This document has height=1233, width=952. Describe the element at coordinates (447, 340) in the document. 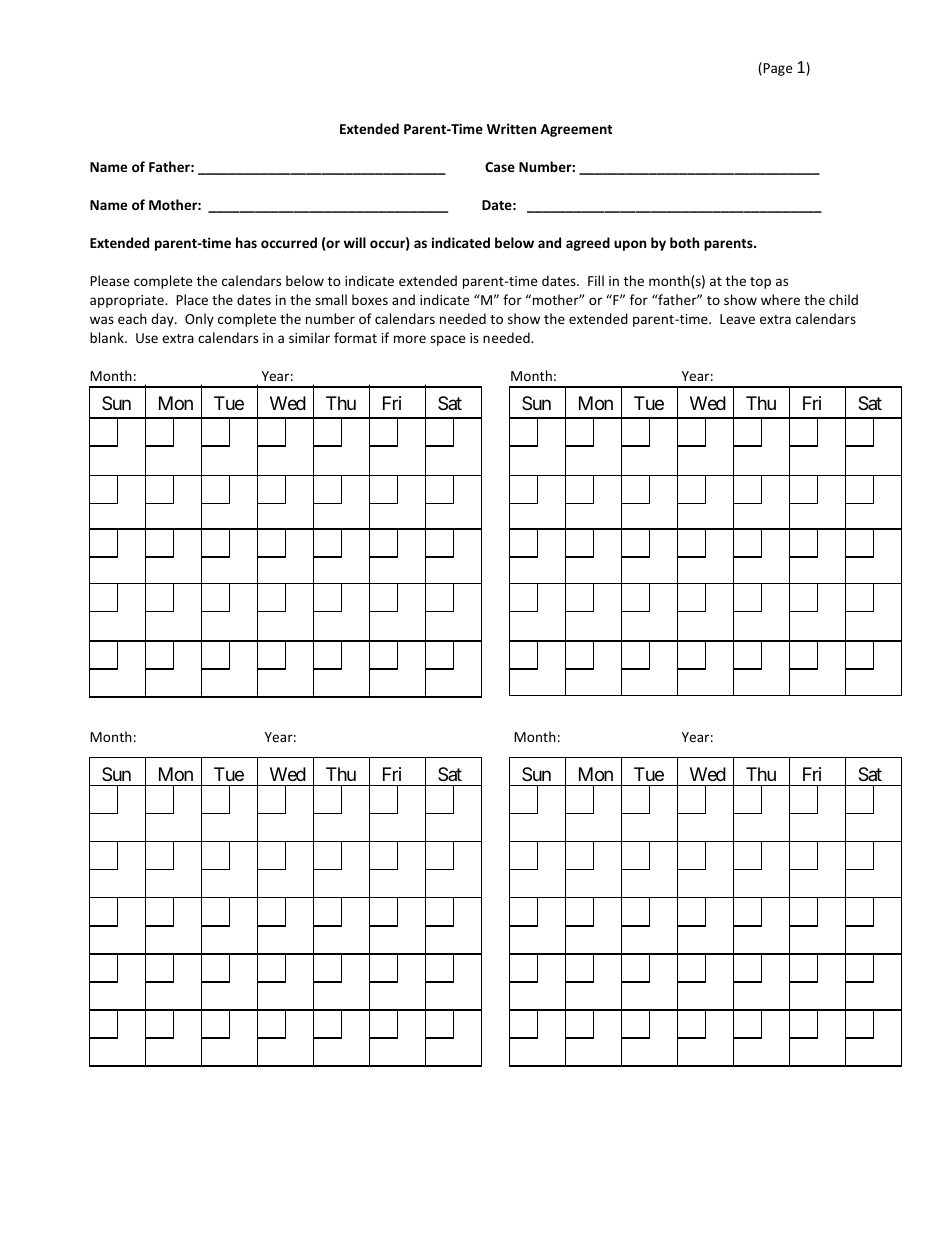

I see `space` at that location.
